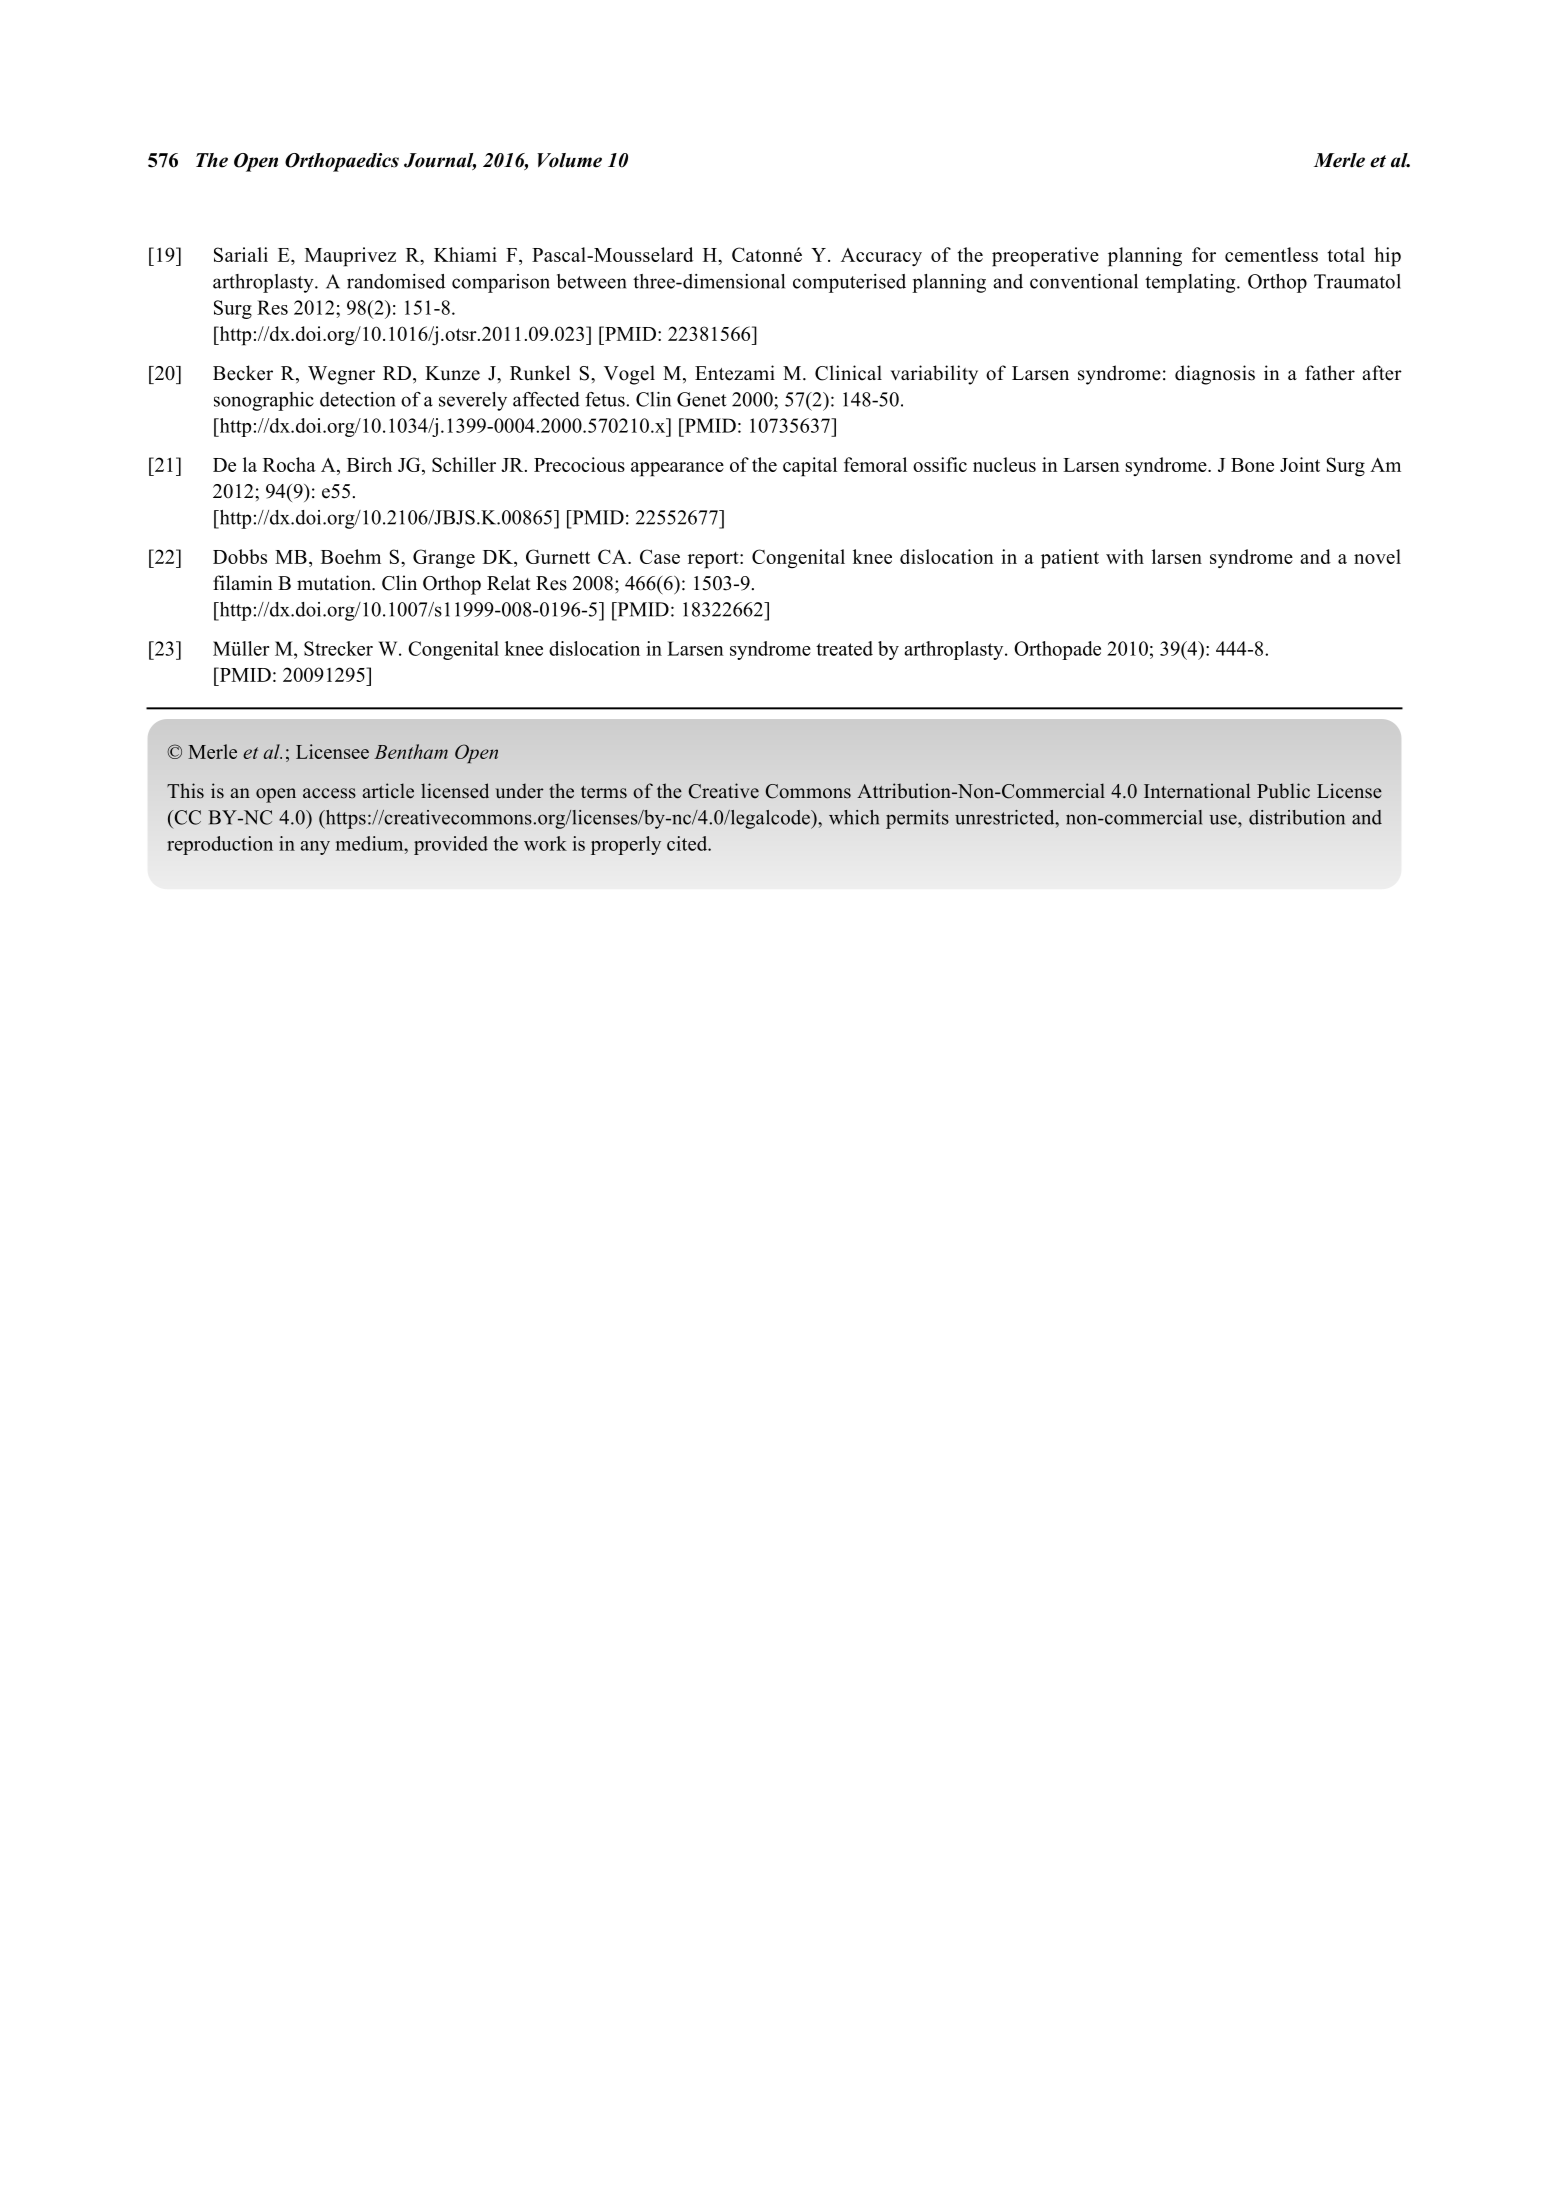 This document has height=2191, width=1549. I want to click on Volume, so click(569, 160).
